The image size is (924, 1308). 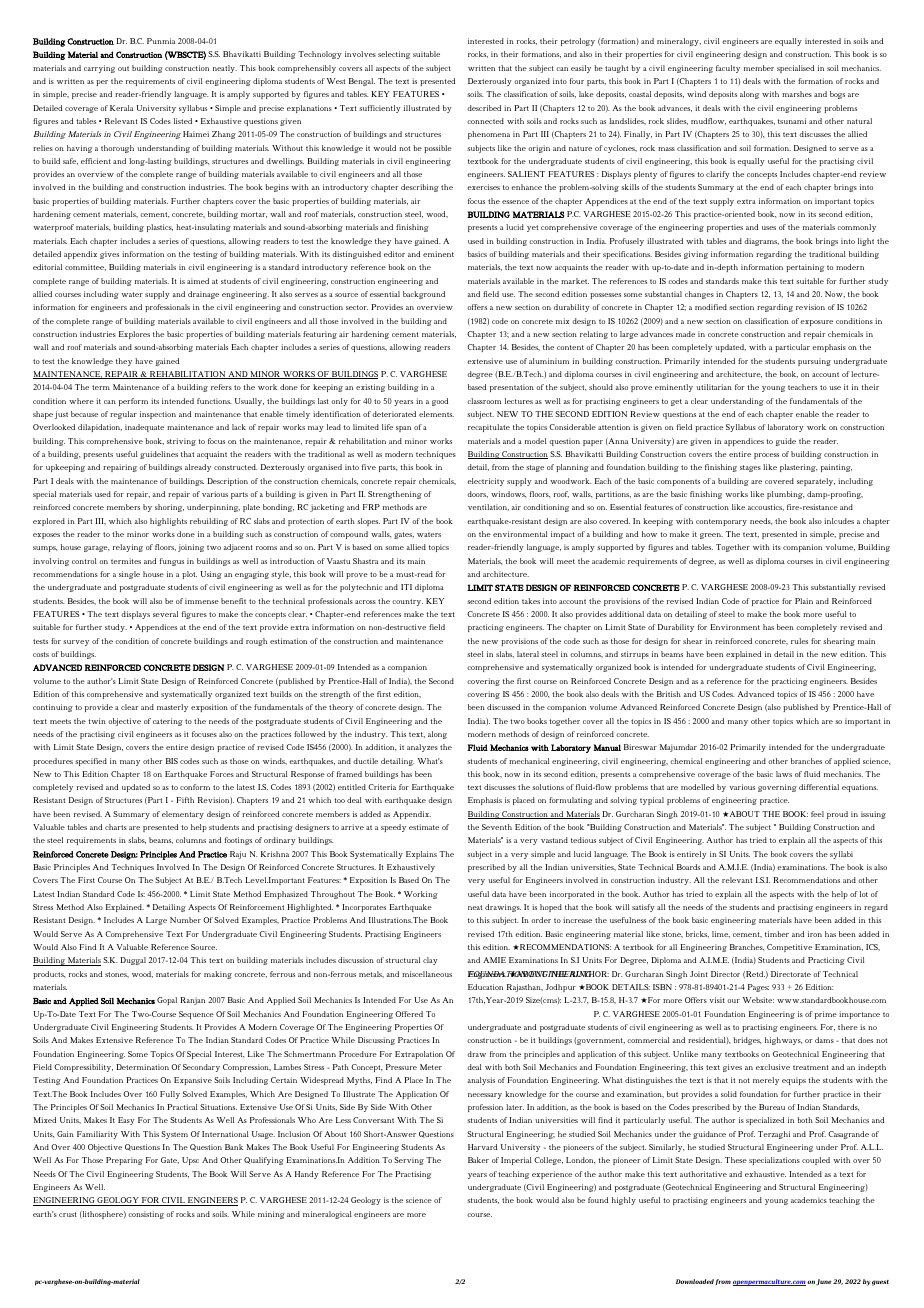 I want to click on consisting, so click(x=146, y=1215).
